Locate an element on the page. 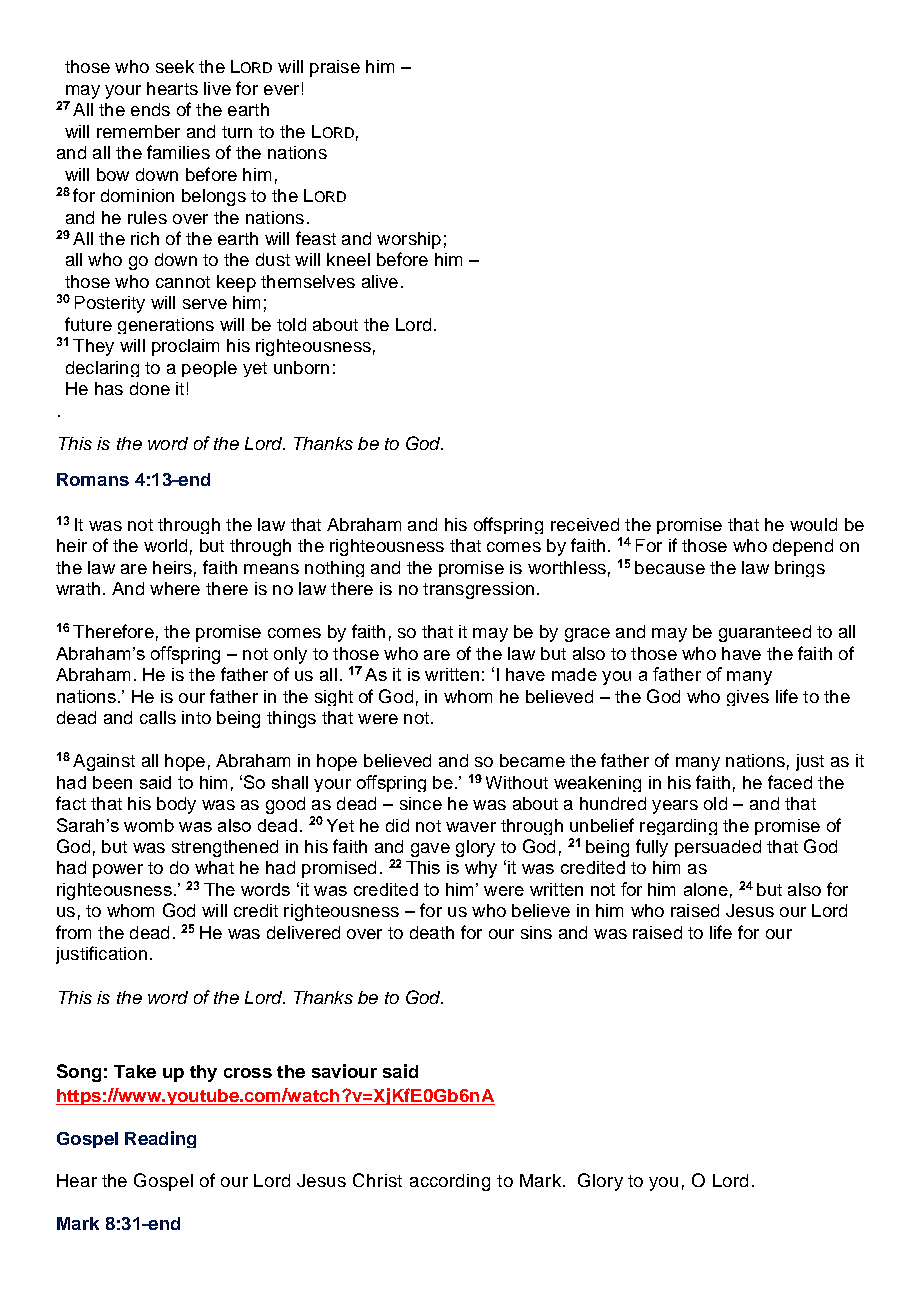 Image resolution: width=924 pixels, height=1308 pixels. guaranteed is located at coordinates (765, 633).
